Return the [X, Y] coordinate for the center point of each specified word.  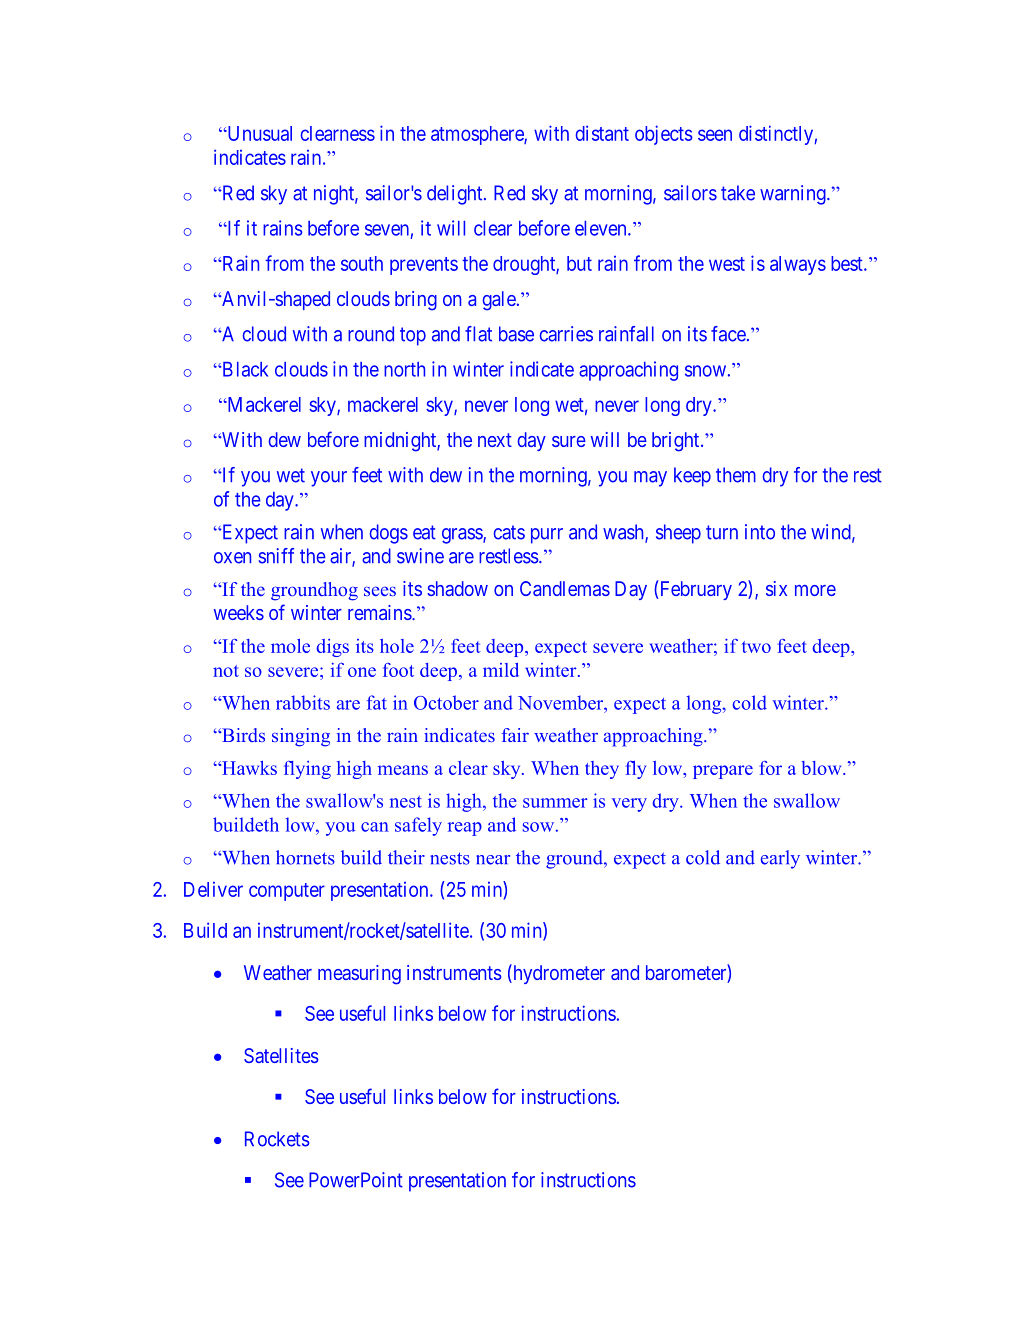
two [756, 647]
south [362, 263]
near [493, 860]
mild [501, 670]
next [495, 440]
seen [715, 135]
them [736, 475]
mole [290, 646]
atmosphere [478, 135]
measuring [359, 975]
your [329, 479]
